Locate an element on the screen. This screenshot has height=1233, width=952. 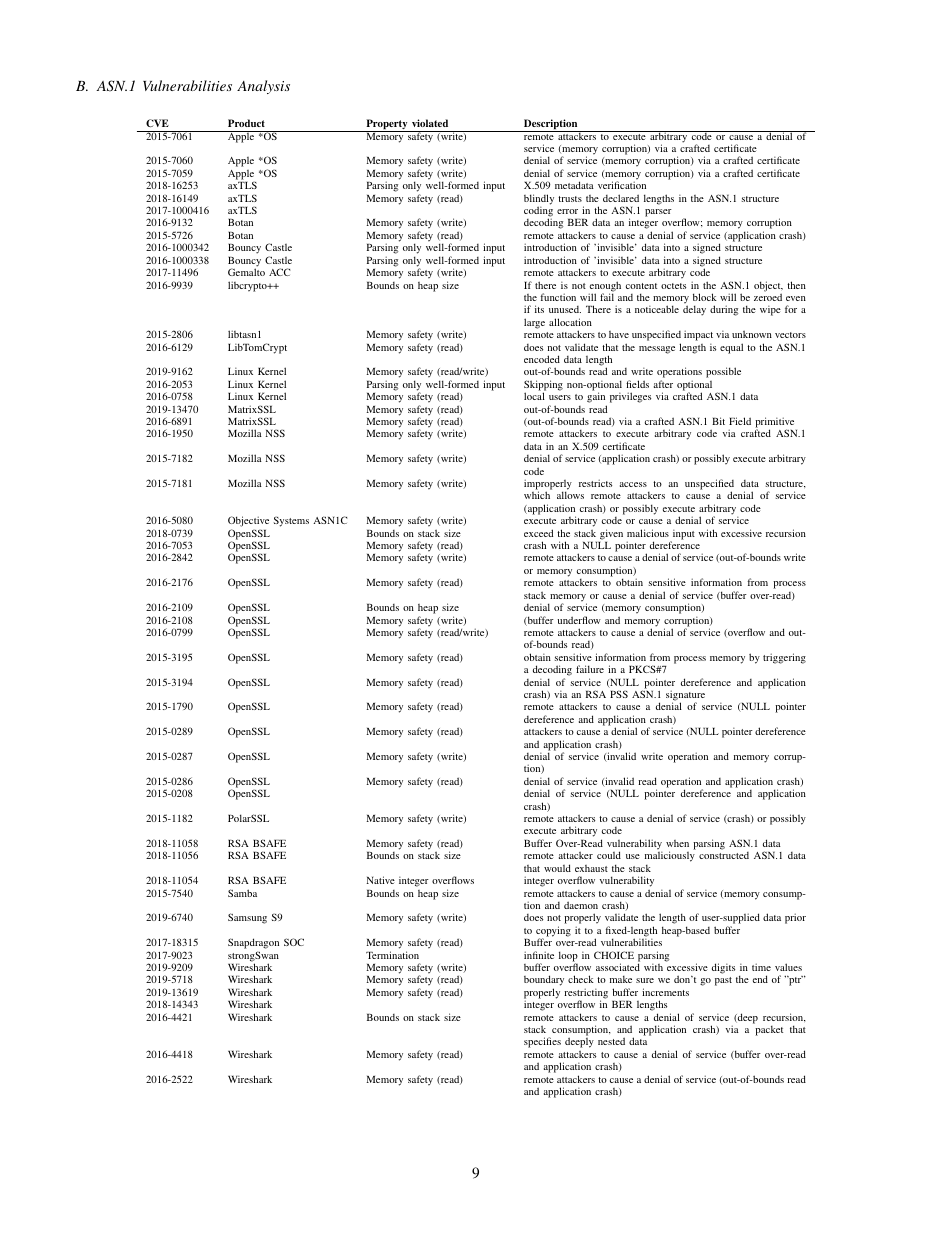
Snapdragon is located at coordinates (253, 943).
